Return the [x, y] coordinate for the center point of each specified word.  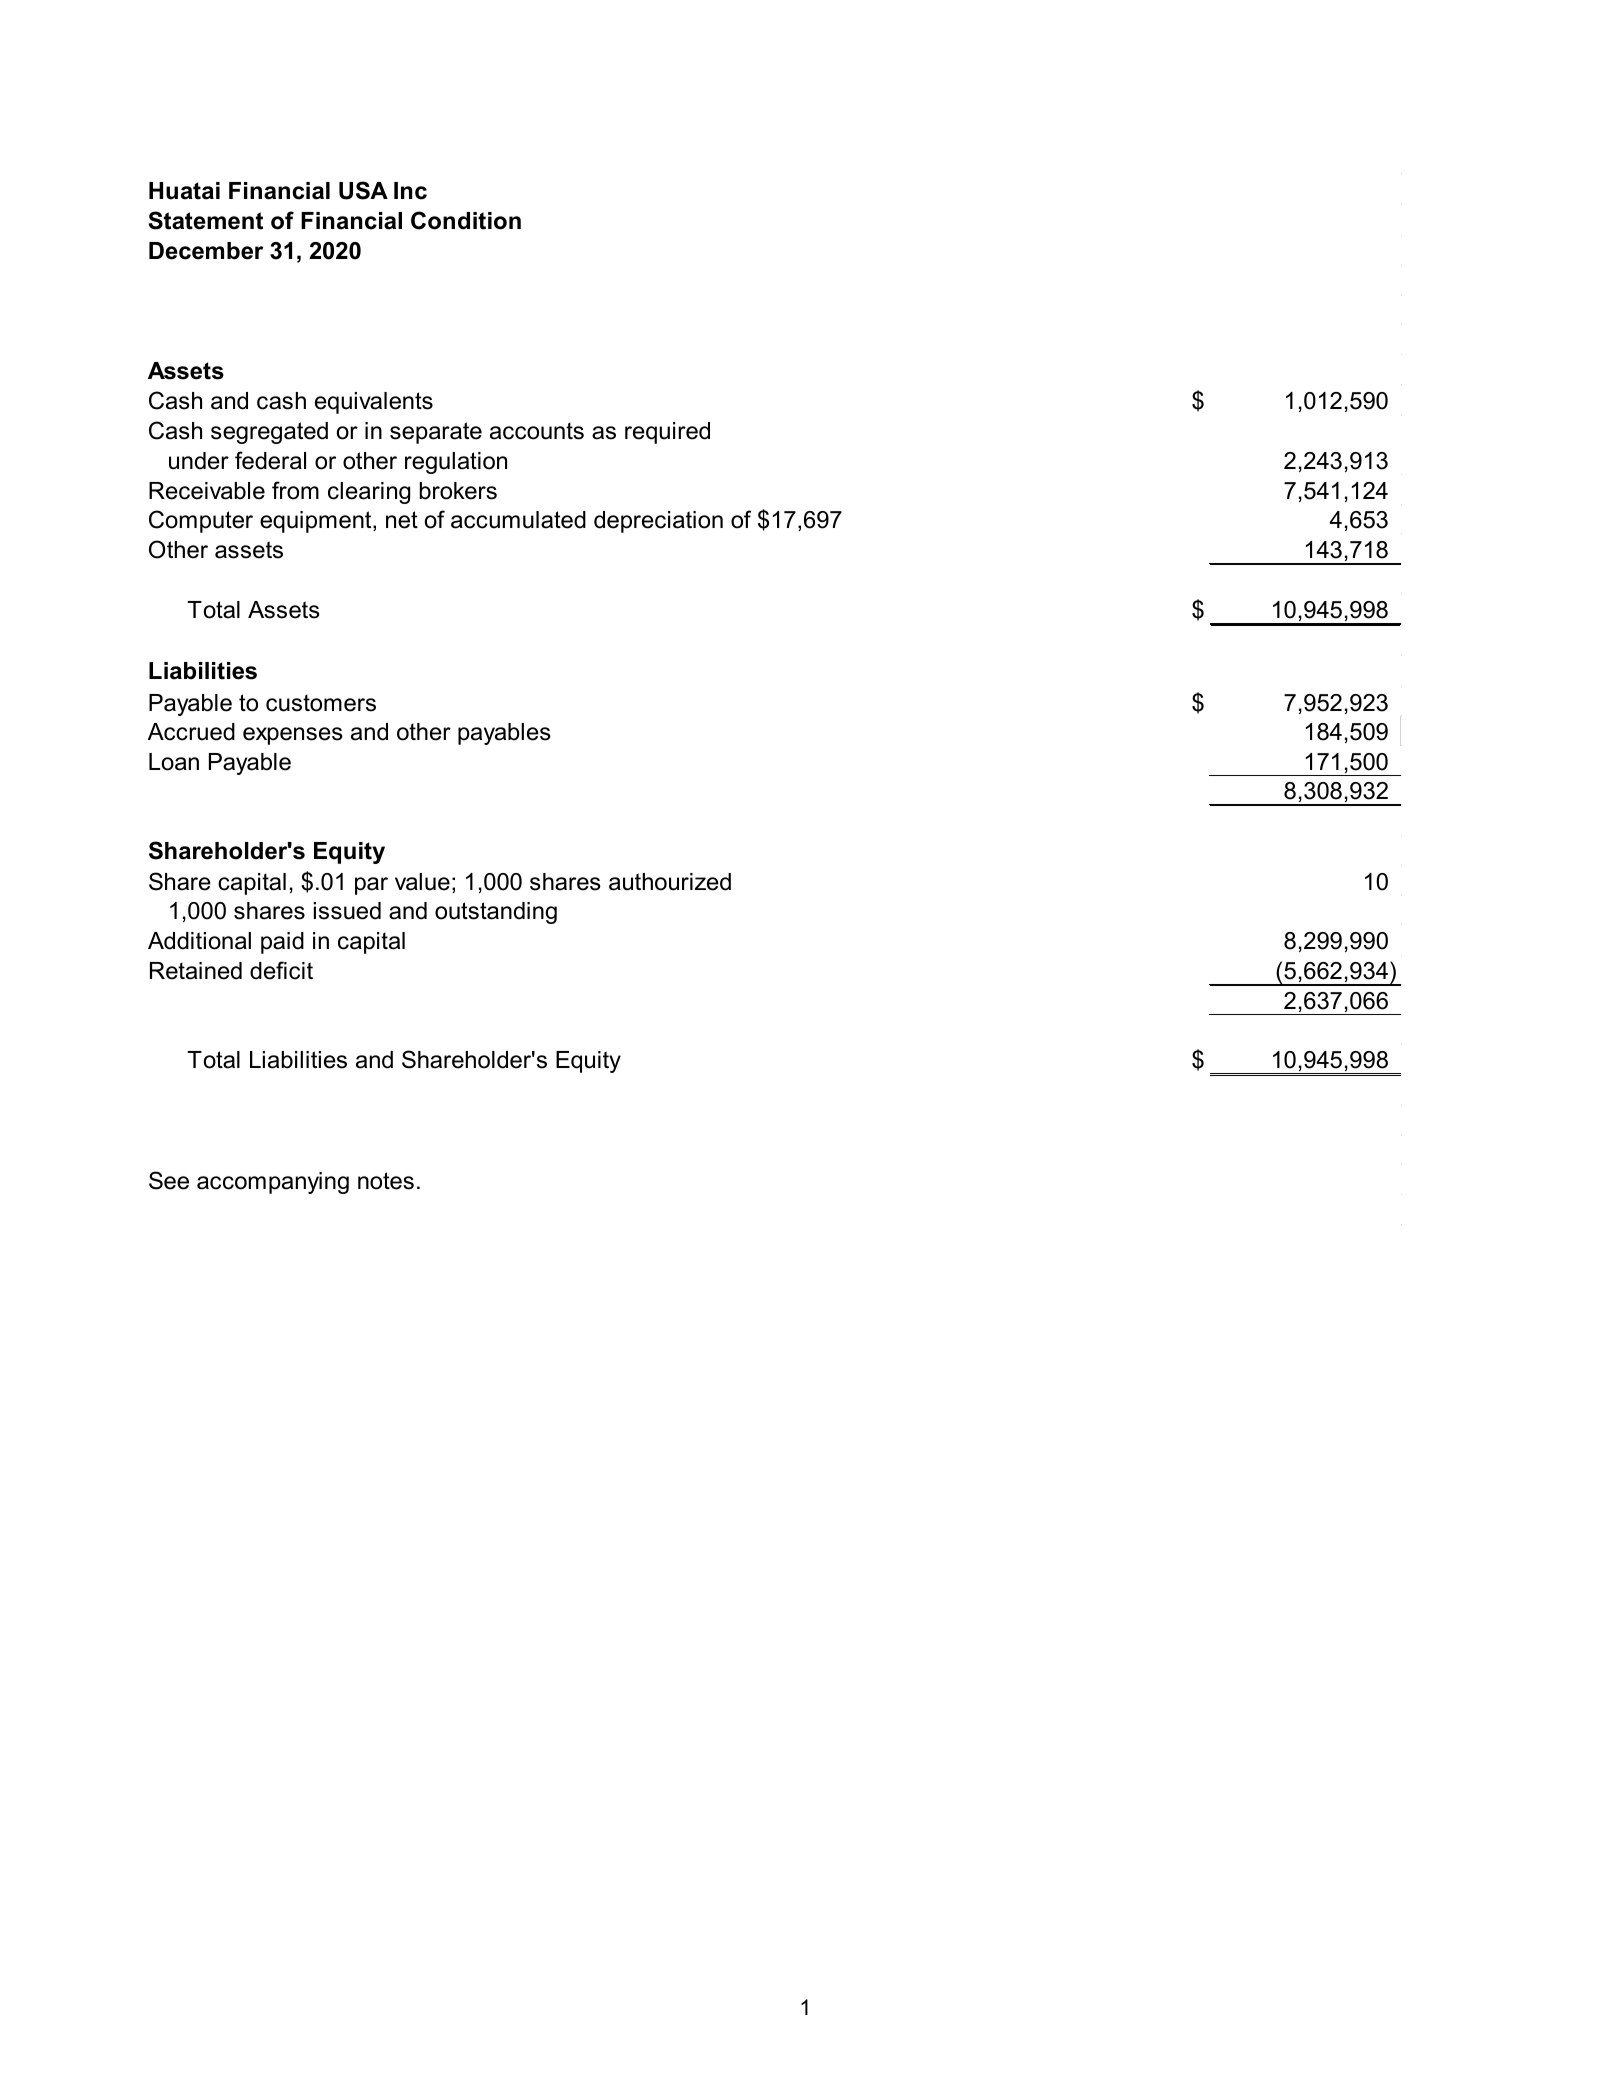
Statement [206, 220]
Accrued [191, 732]
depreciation [658, 522]
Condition [466, 220]
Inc [410, 191]
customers [321, 703]
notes [386, 1181]
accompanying [273, 1183]
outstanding [496, 913]
